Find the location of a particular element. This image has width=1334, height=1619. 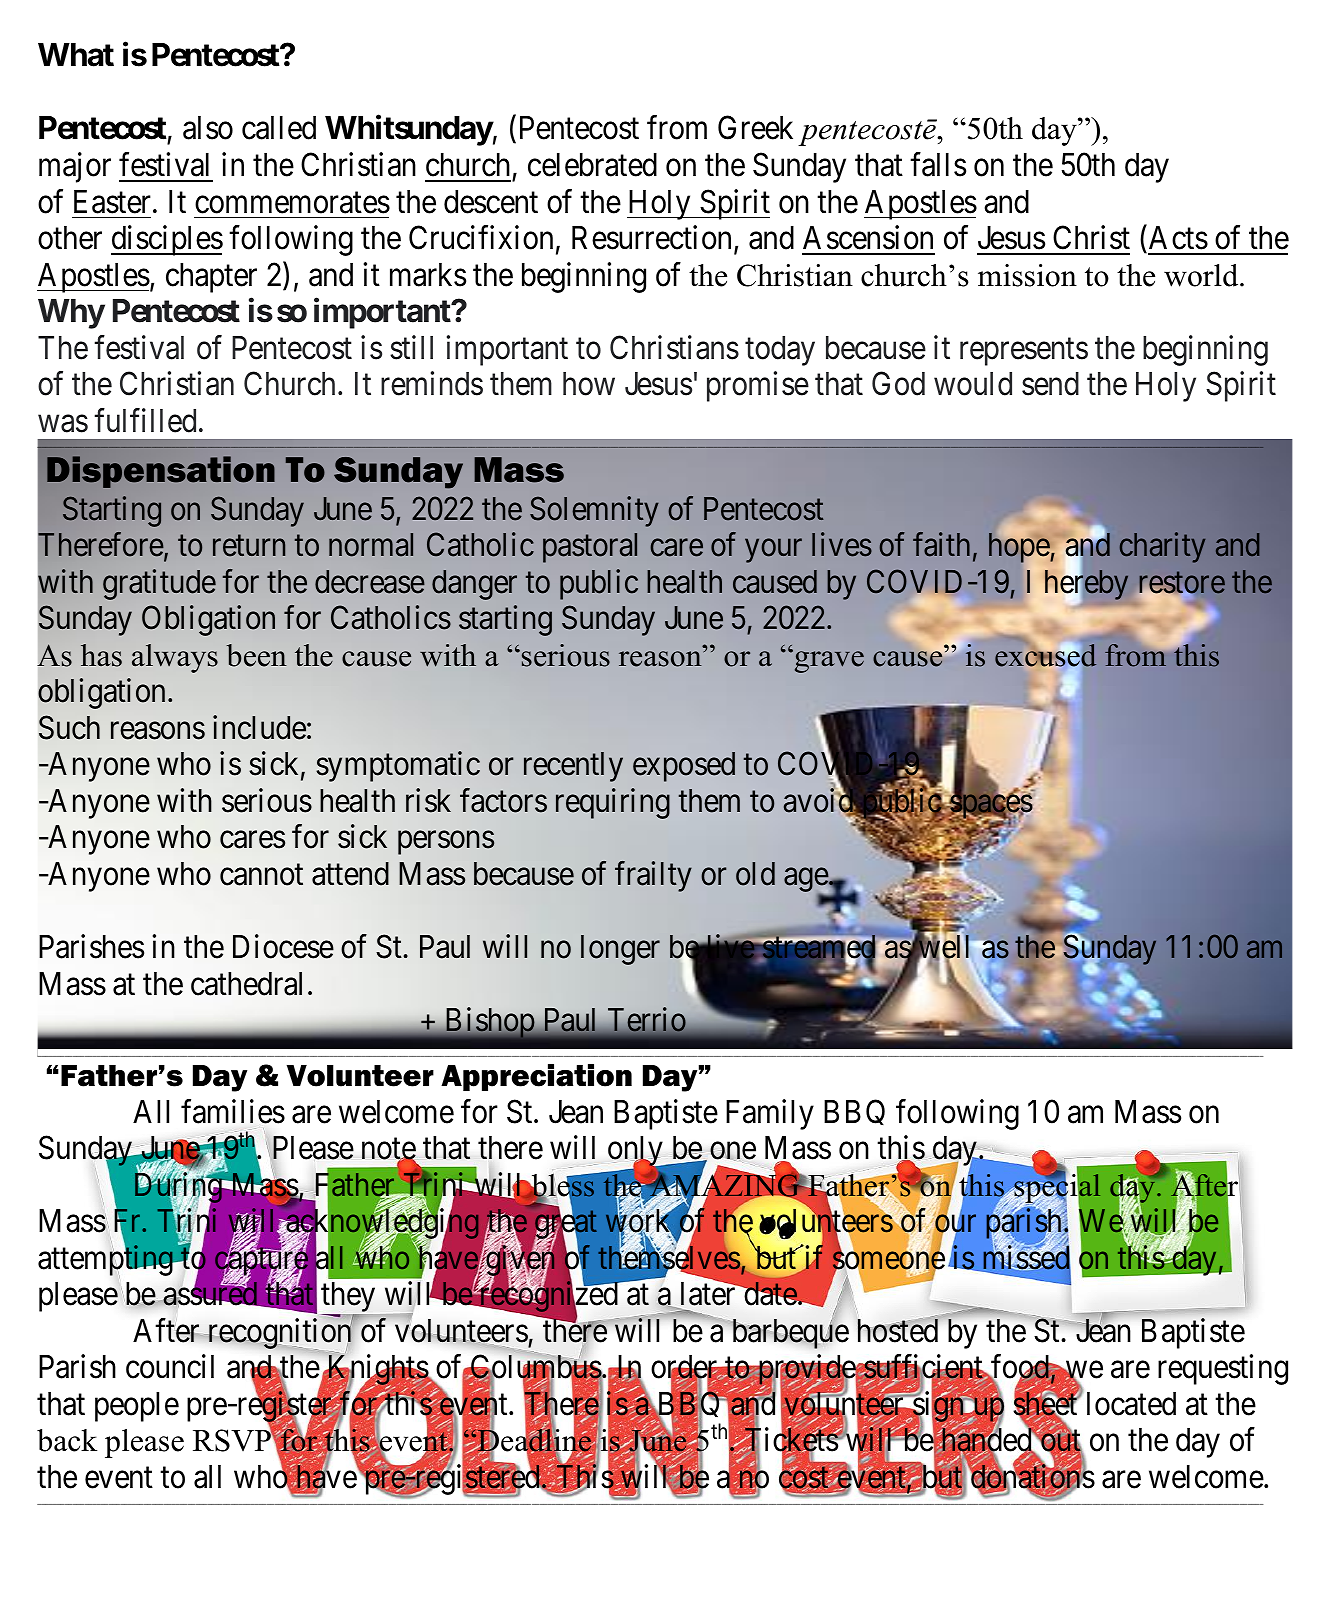

mission is located at coordinates (1027, 275).
